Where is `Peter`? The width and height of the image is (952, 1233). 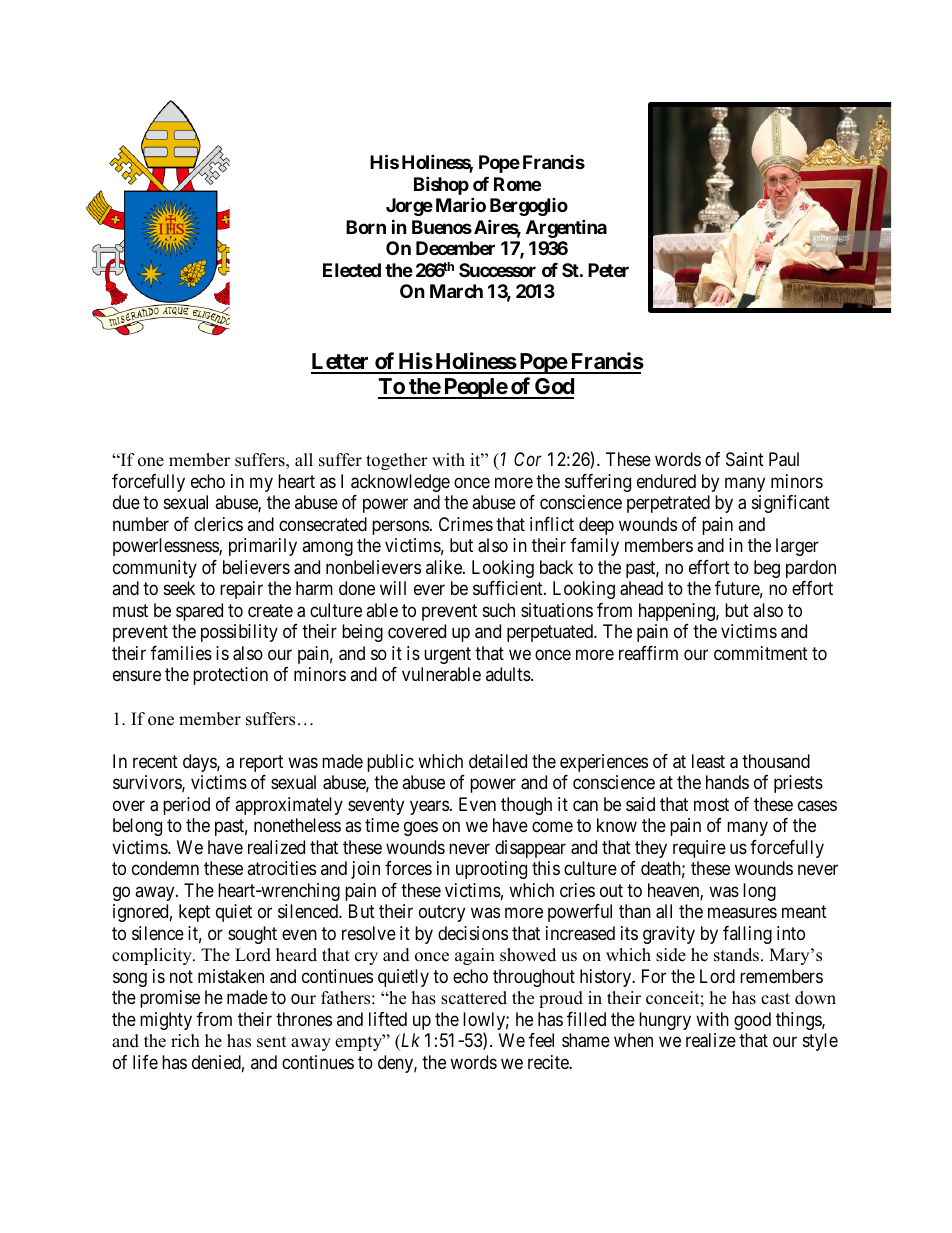 Peter is located at coordinates (608, 270).
